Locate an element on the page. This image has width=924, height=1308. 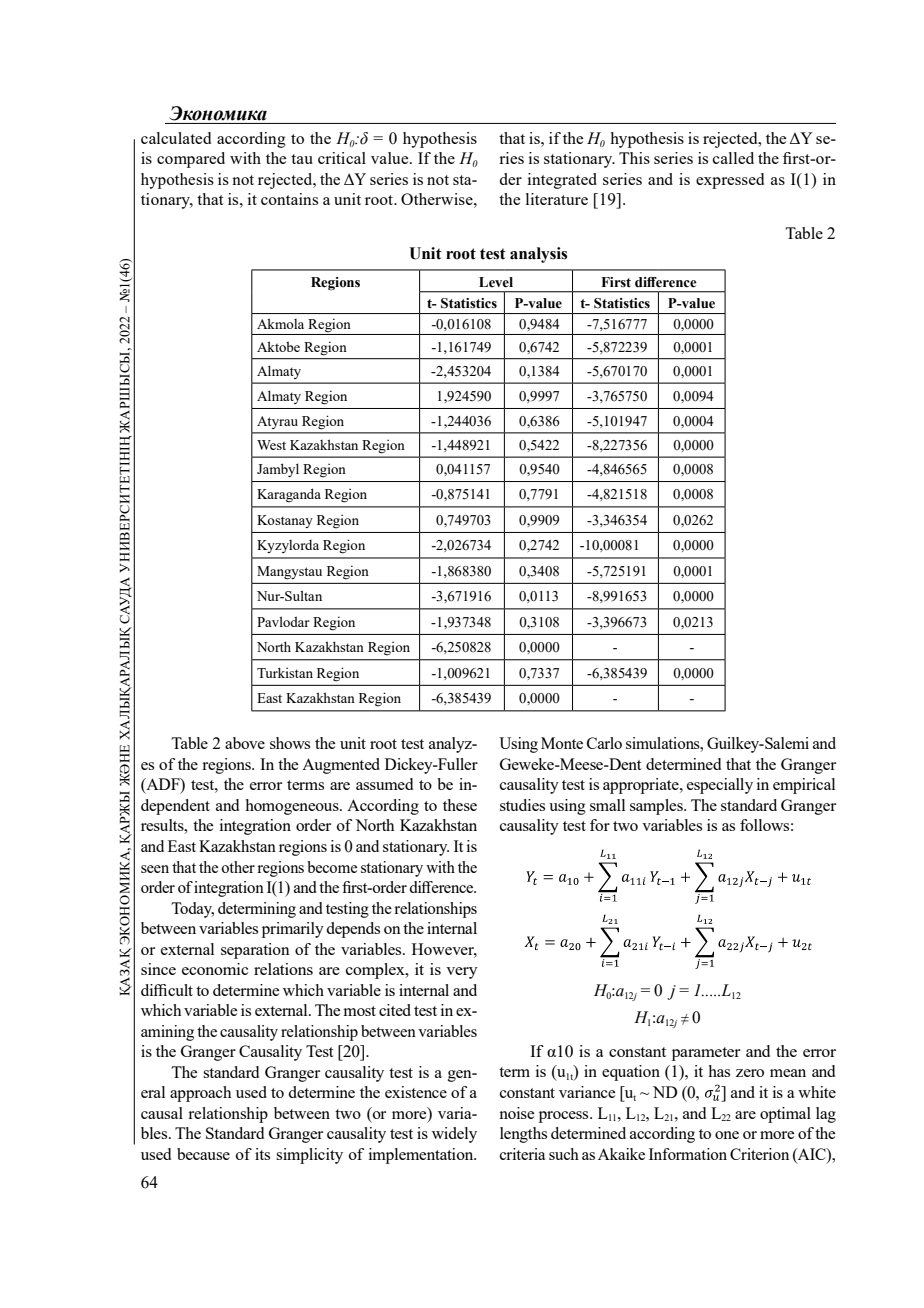
Monte is located at coordinates (562, 743).
